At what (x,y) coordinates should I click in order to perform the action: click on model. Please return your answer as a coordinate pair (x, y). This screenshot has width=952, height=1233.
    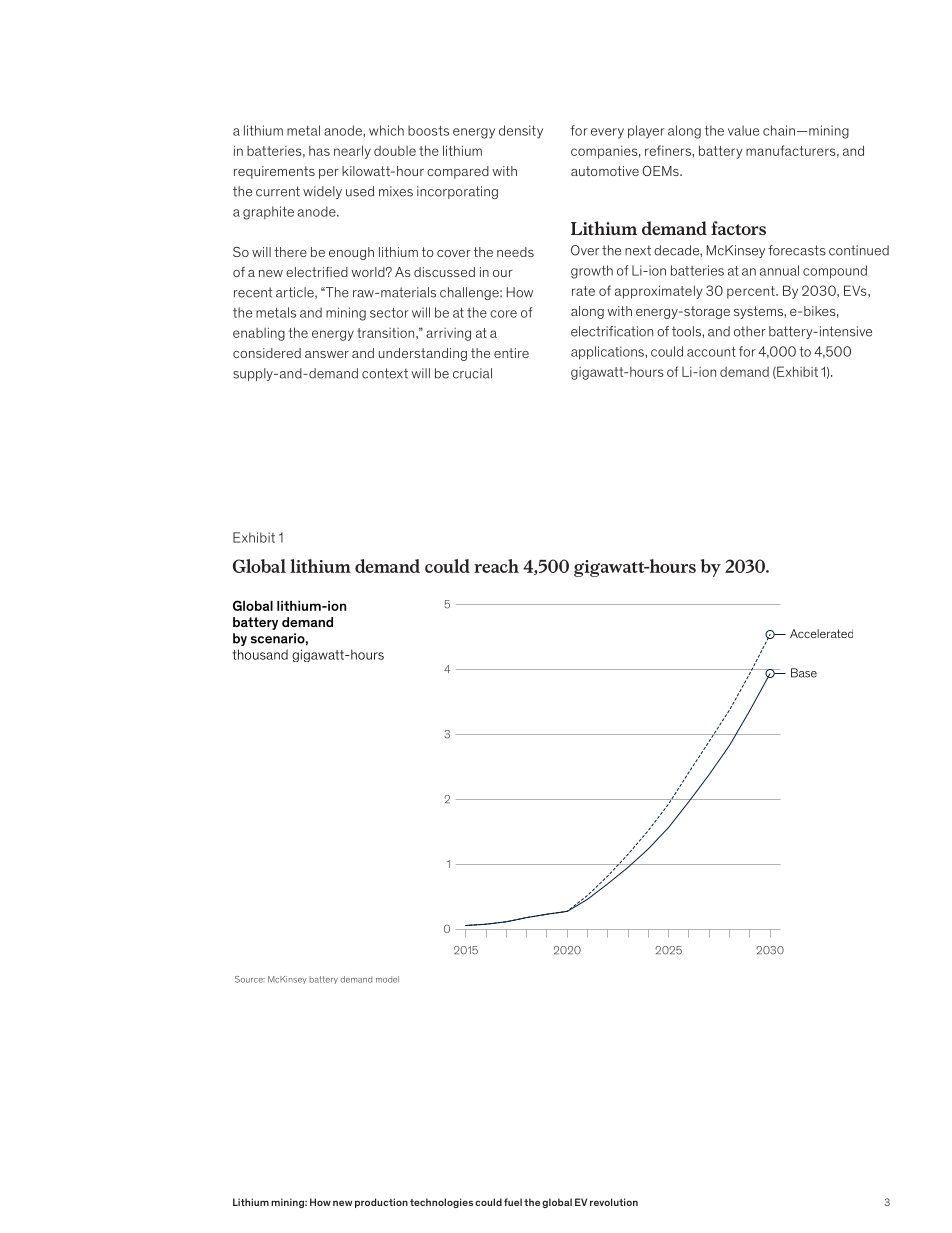
    Looking at the image, I should click on (387, 979).
